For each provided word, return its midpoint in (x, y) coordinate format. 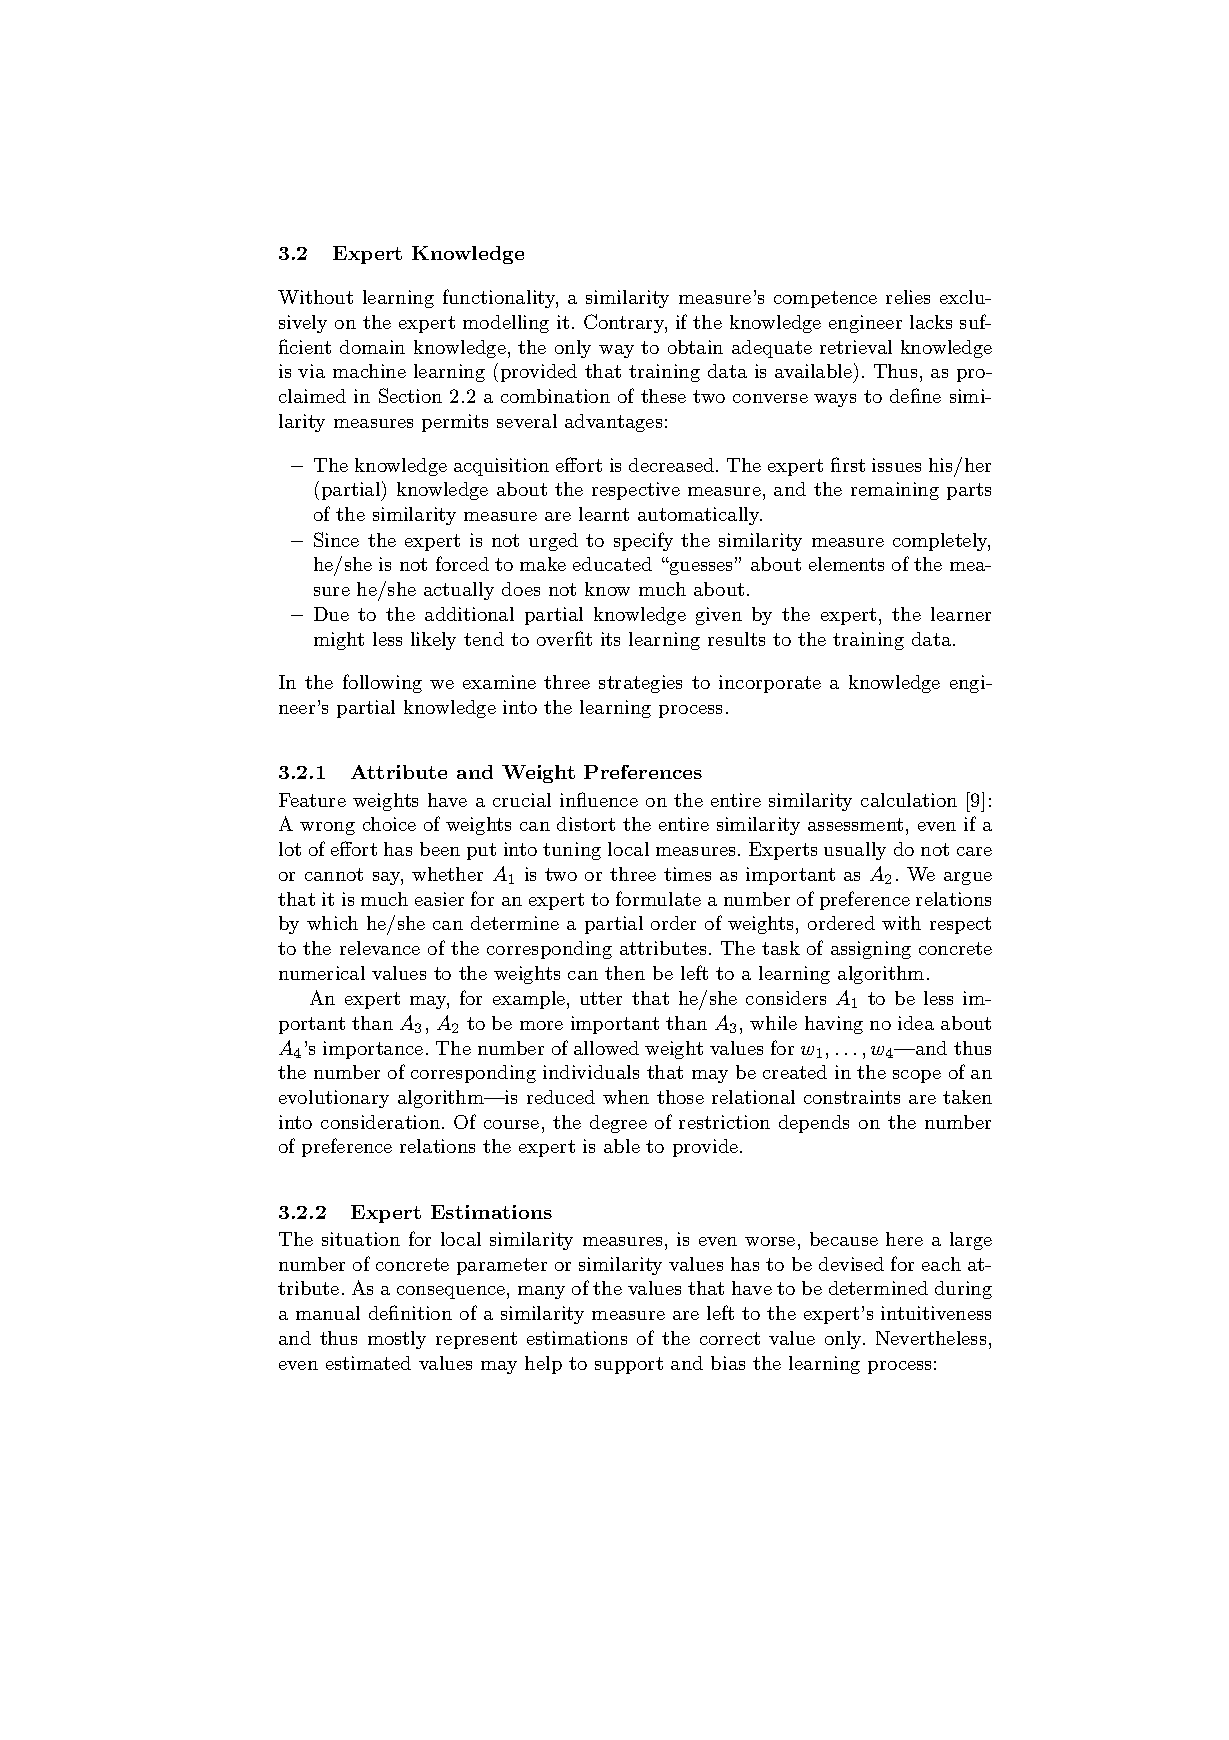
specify (643, 541)
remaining (895, 491)
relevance (380, 948)
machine (369, 371)
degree (618, 1124)
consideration (382, 1122)
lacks (931, 322)
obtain (695, 347)
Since (336, 539)
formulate (658, 898)
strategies (640, 684)
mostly (397, 1340)
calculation (909, 800)
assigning (871, 950)
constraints (852, 1097)
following (382, 683)
